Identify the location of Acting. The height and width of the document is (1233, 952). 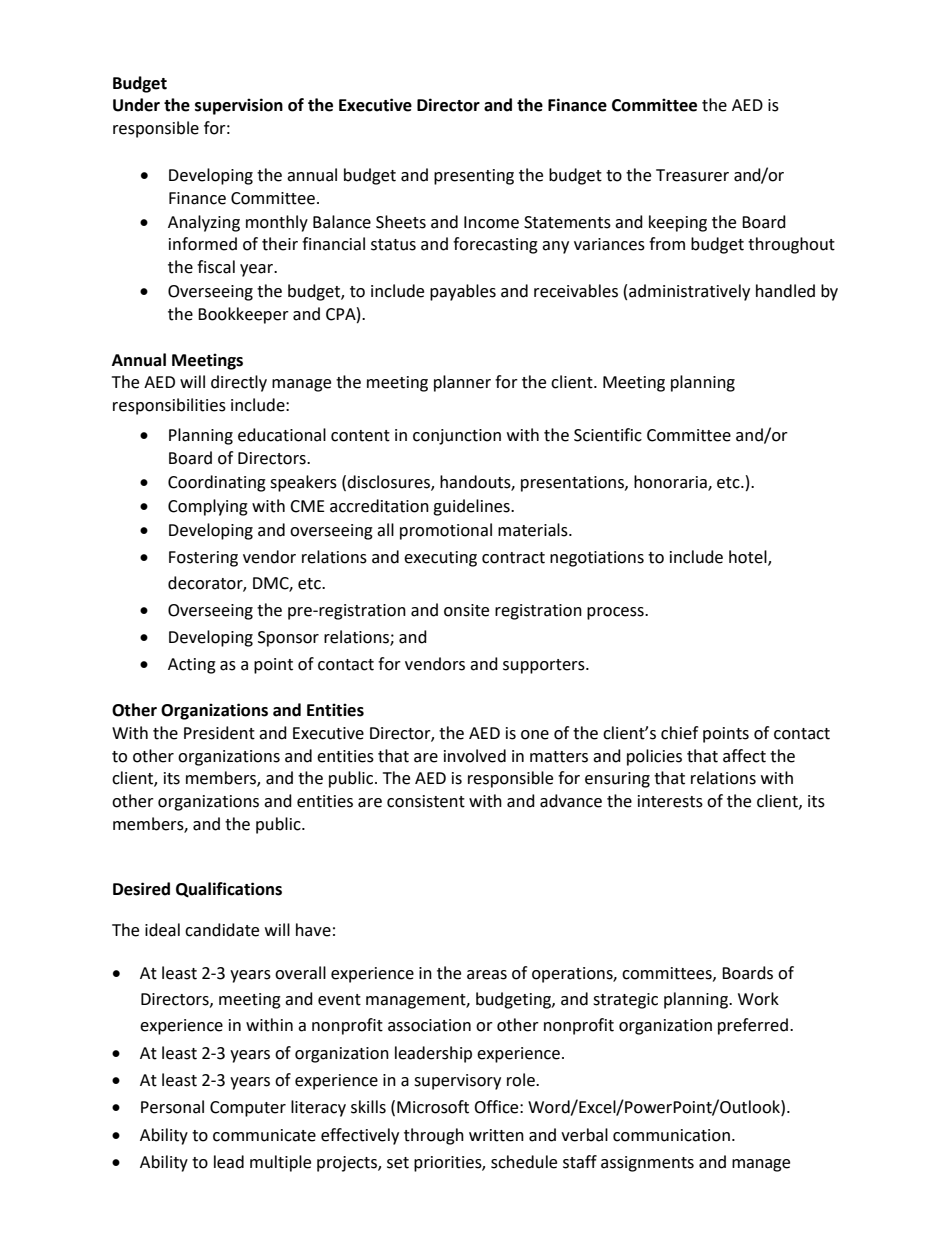
(192, 666).
